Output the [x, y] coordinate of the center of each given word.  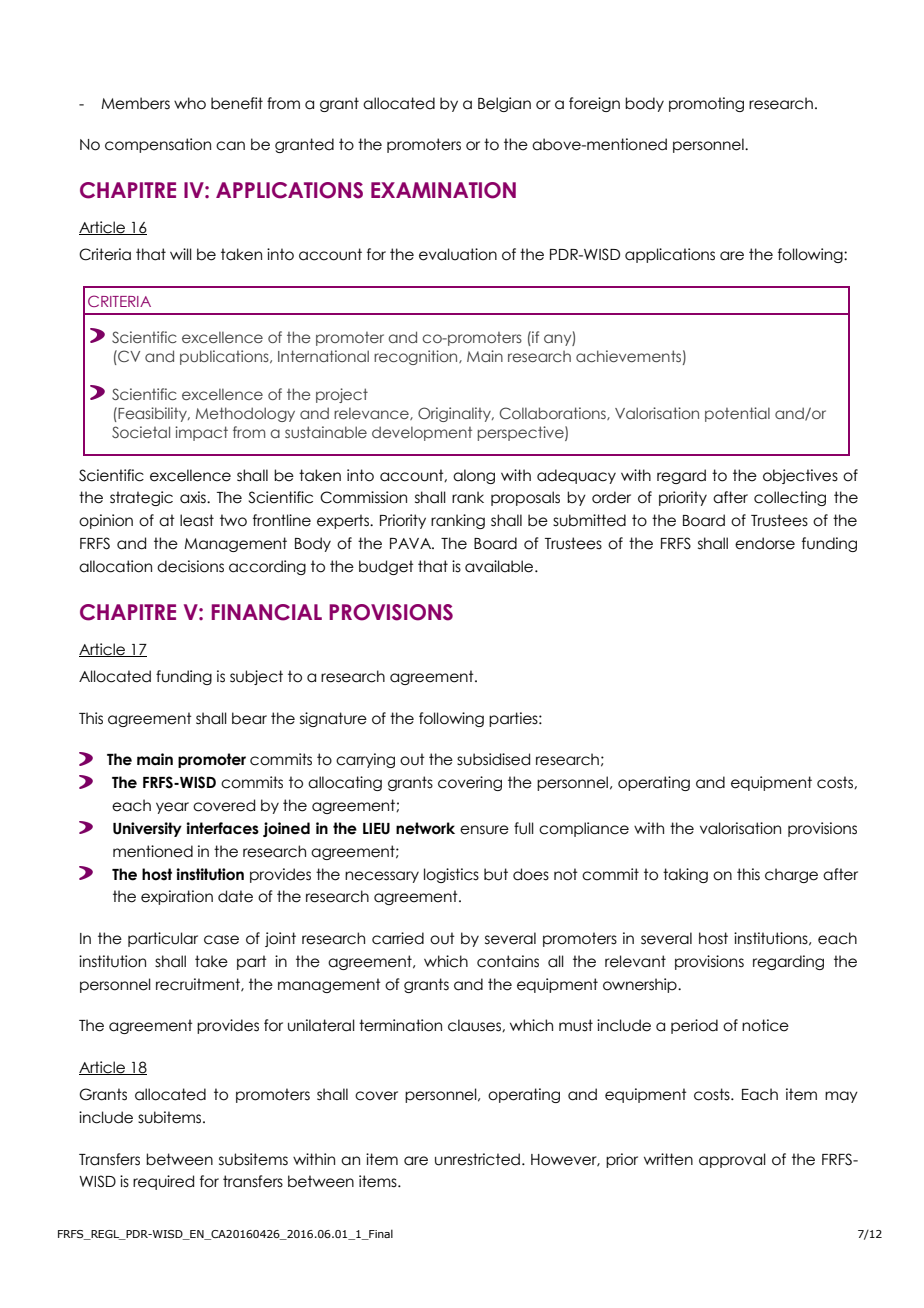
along [474, 476]
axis [194, 497]
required [163, 1182]
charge [791, 875]
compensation [158, 145]
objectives [800, 476]
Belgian [504, 104]
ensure [484, 830]
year [172, 808]
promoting [706, 104]
